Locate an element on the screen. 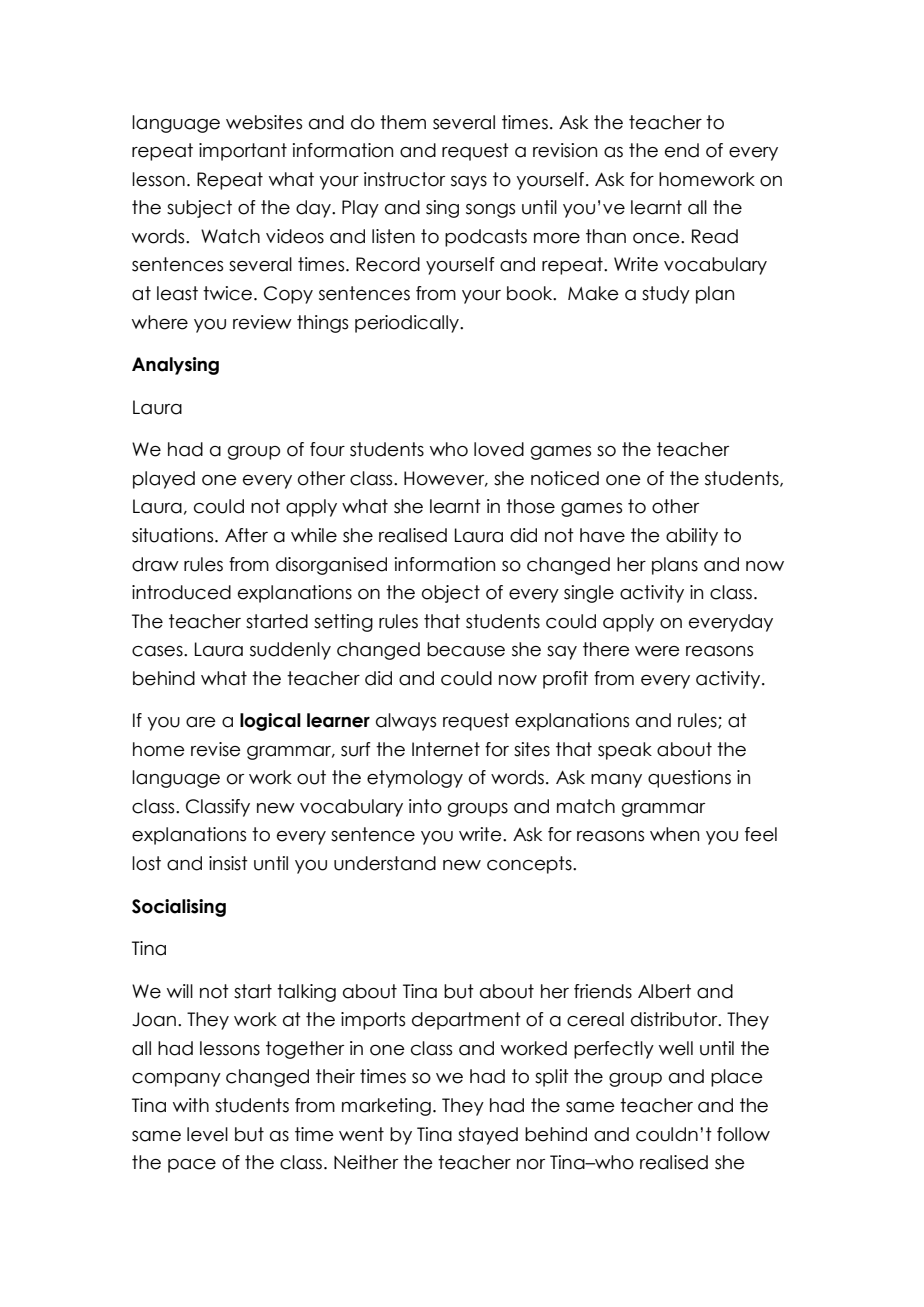  Read is located at coordinates (715, 236).
